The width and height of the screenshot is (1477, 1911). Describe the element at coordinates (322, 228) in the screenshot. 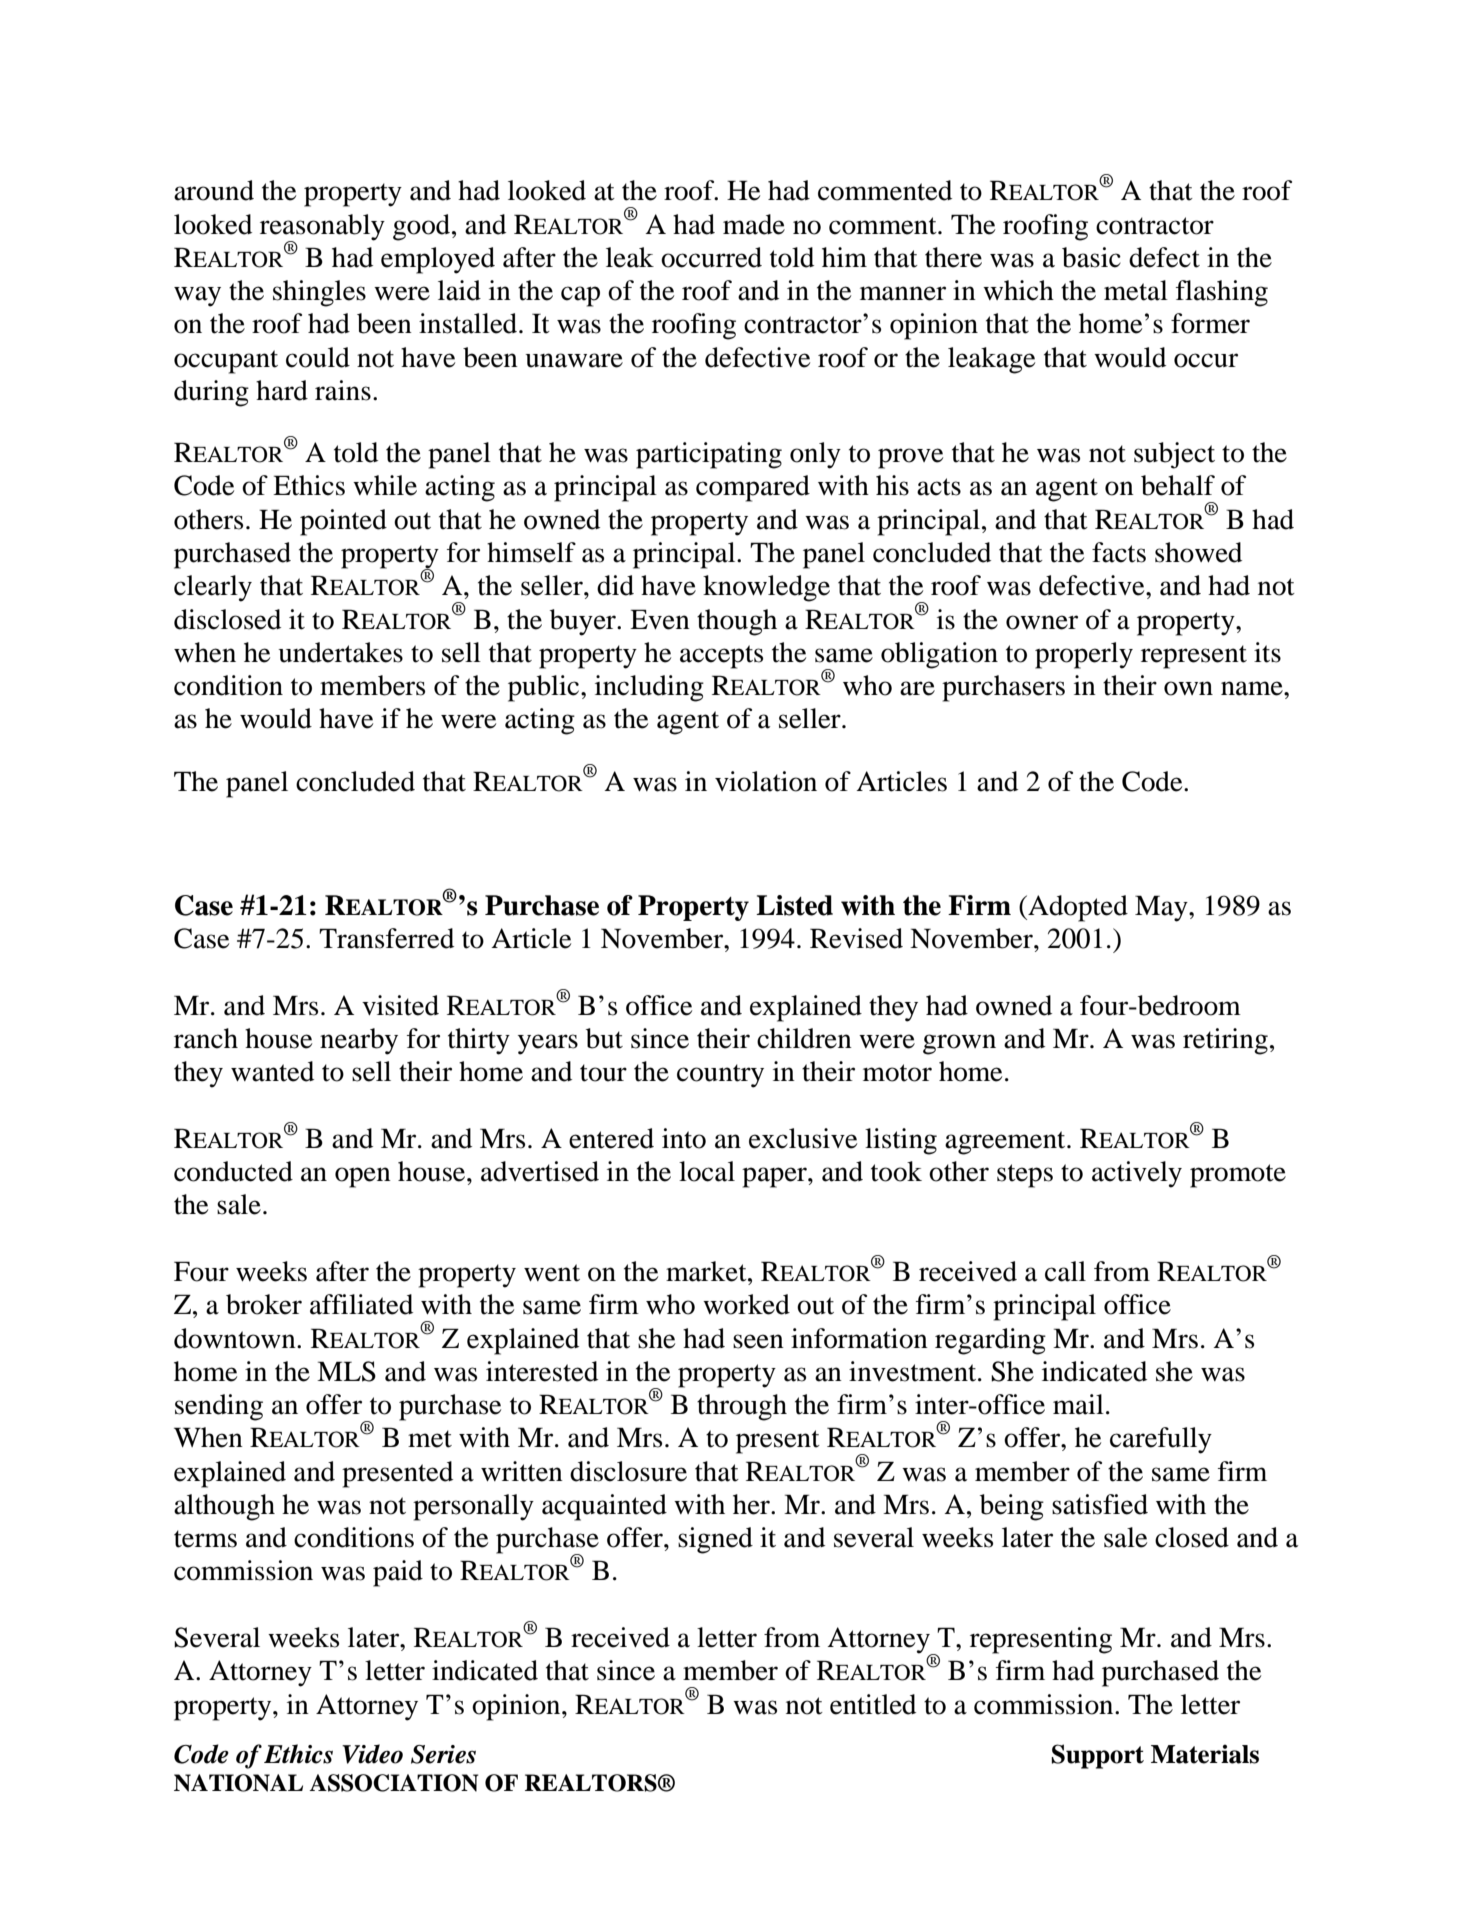

I see `reasonably` at that location.
